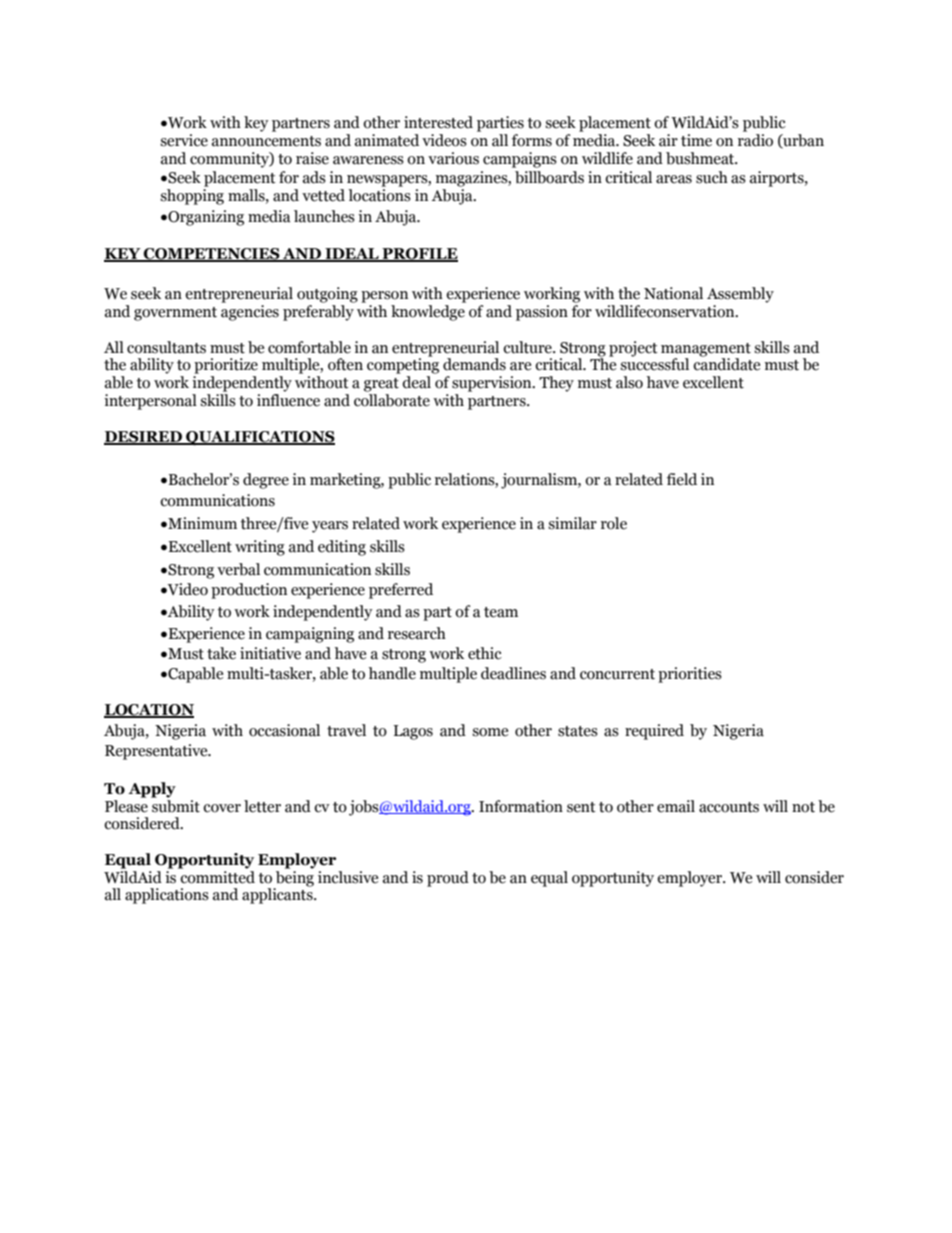  I want to click on time, so click(696, 140).
